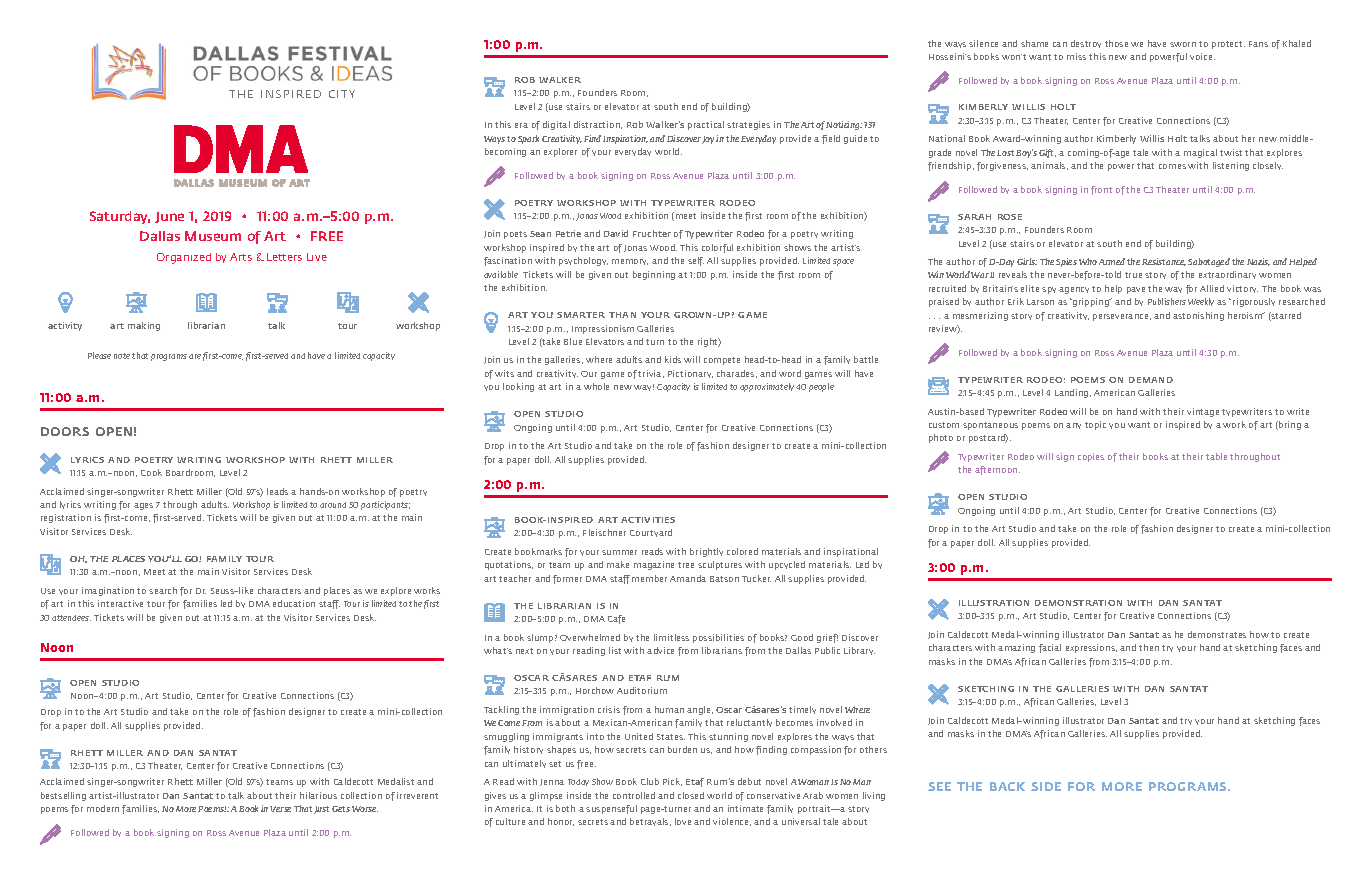 The height and width of the page is (887, 1372). I want to click on tree, so click(686, 565).
